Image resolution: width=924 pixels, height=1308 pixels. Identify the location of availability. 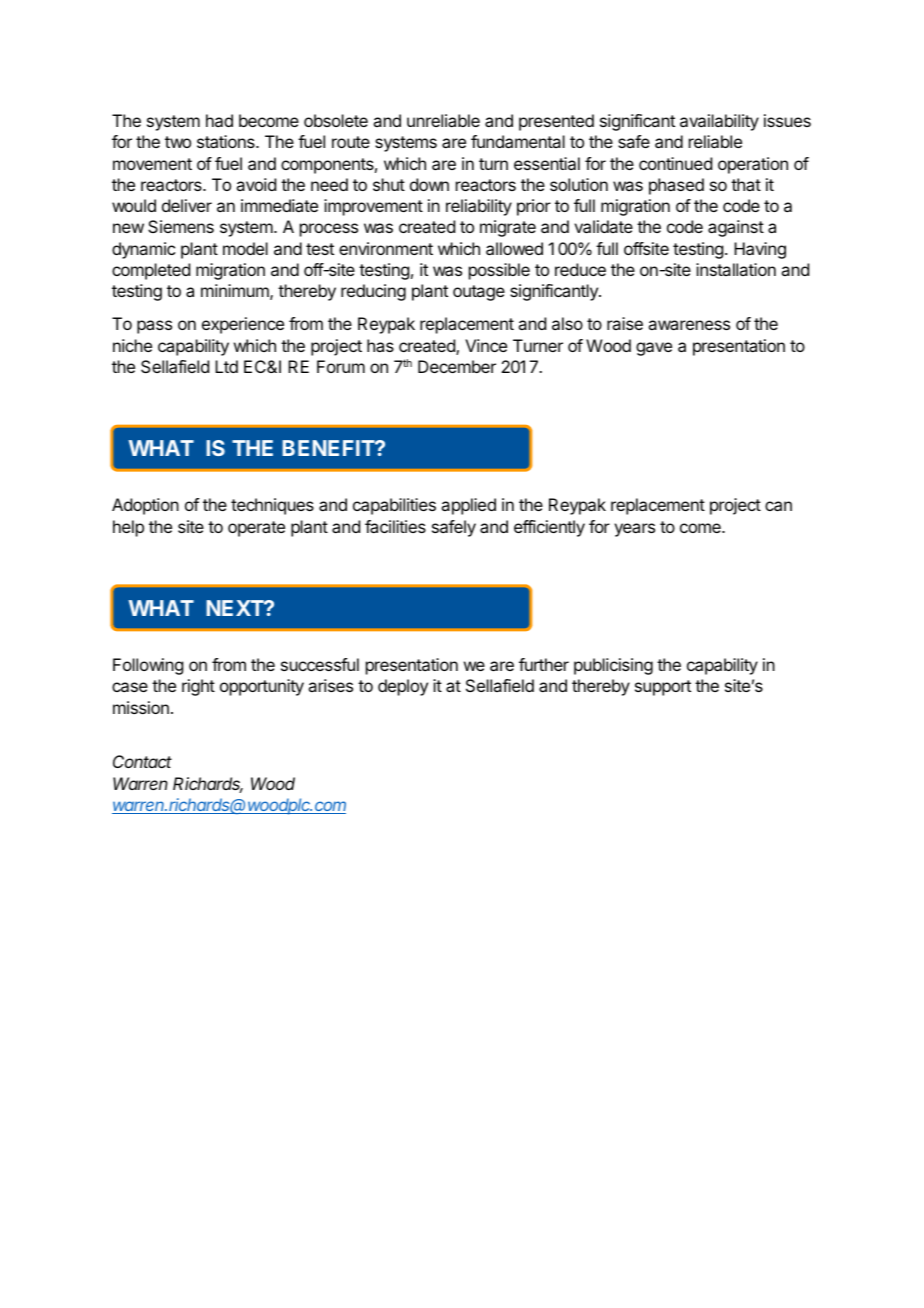
(719, 122).
